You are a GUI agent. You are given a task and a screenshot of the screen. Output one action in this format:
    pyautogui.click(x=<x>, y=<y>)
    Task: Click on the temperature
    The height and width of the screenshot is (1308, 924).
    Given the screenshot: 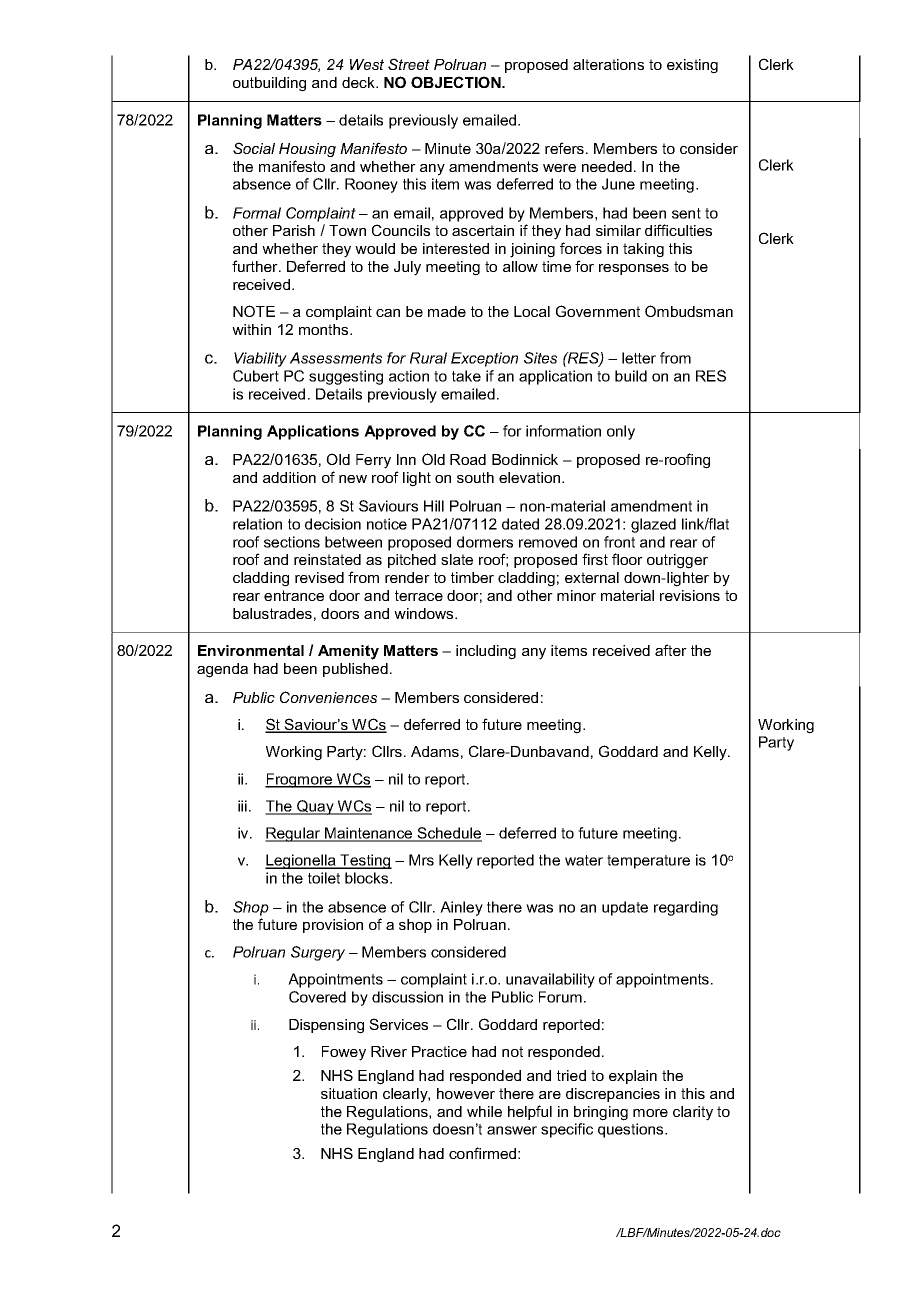 What is the action you would take?
    pyautogui.click(x=648, y=862)
